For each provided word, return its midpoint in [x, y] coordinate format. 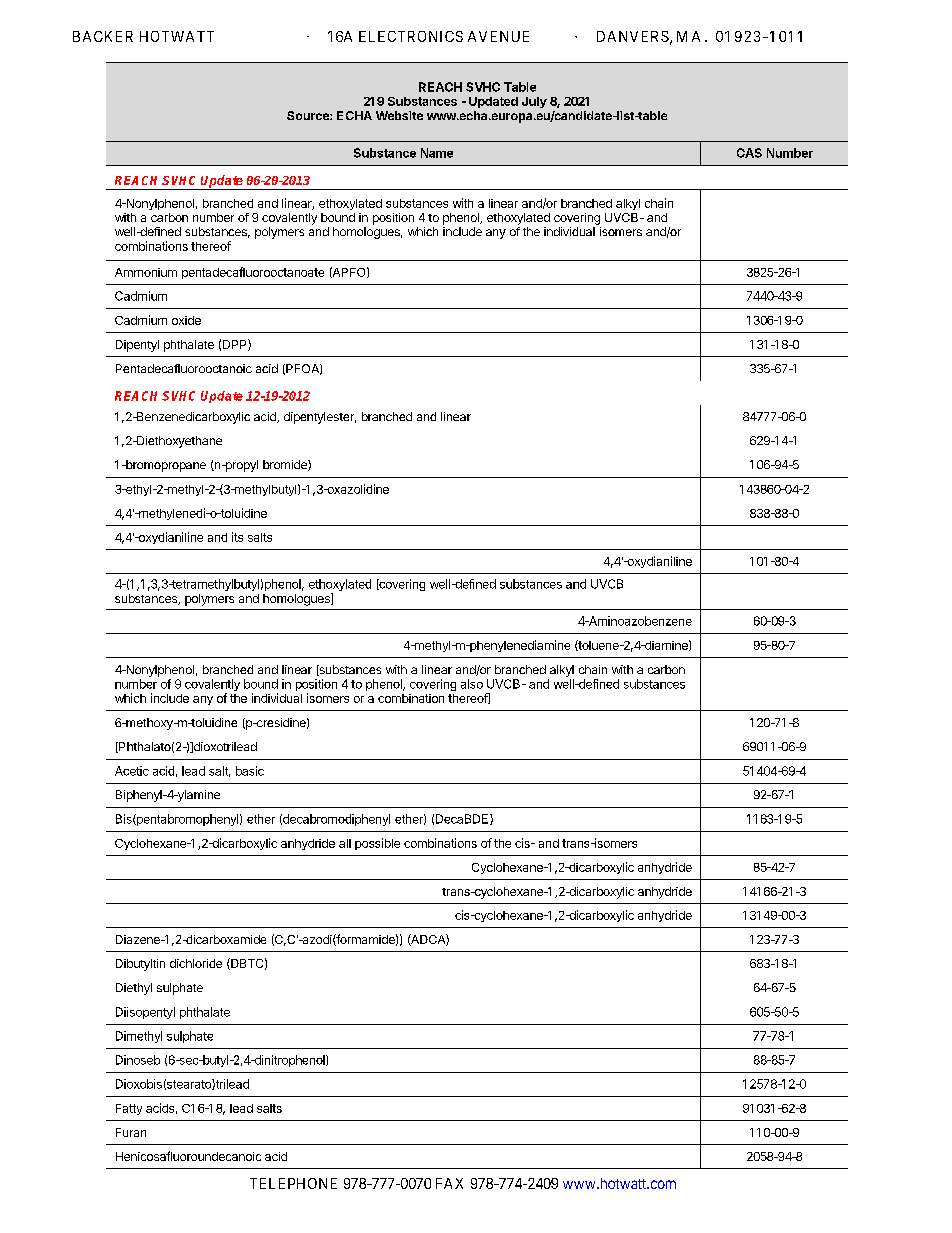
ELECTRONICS [411, 36]
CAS [749, 153]
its [237, 537]
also [472, 684]
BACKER [103, 36]
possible [377, 844]
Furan [131, 1132]
